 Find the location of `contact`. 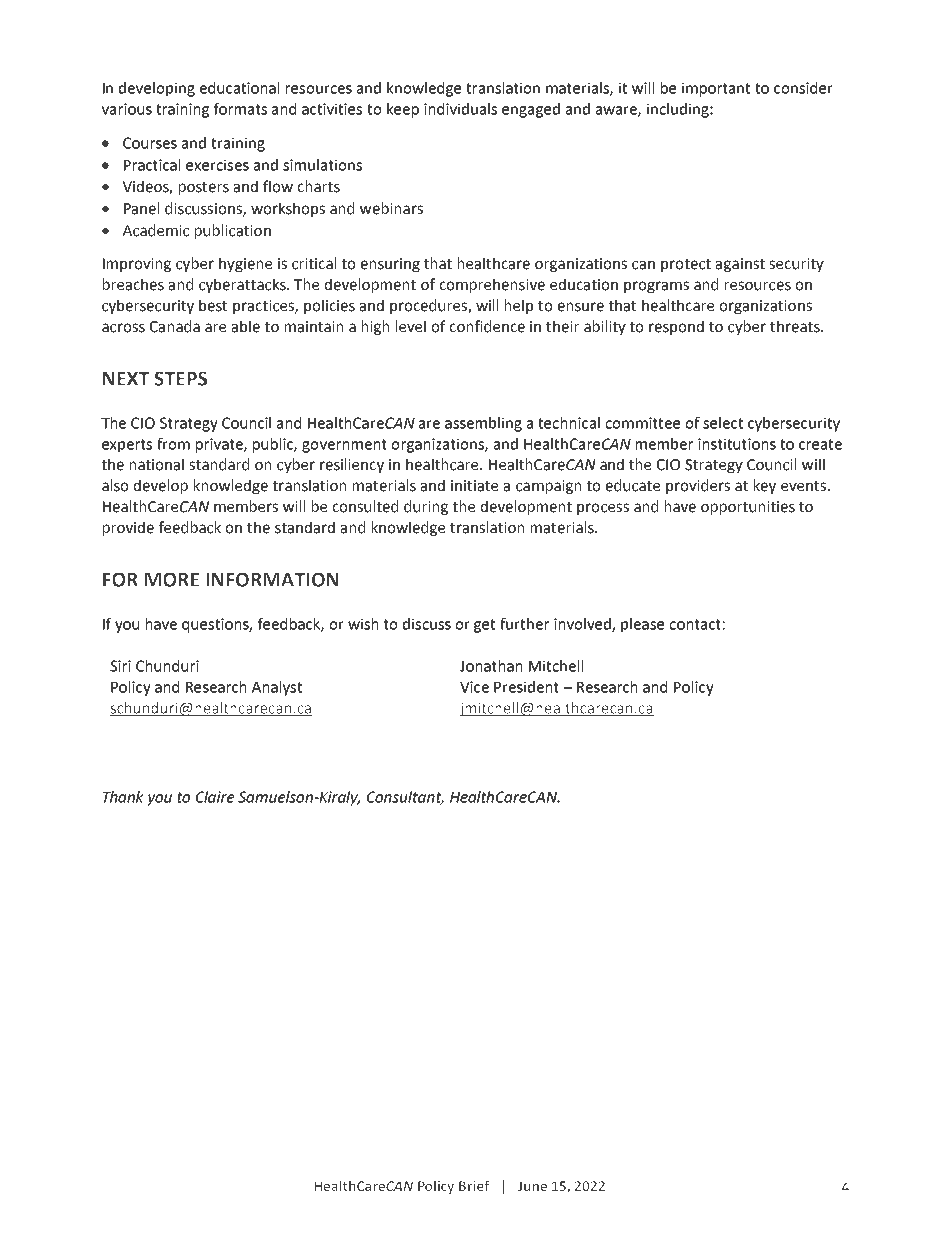

contact is located at coordinates (695, 624).
